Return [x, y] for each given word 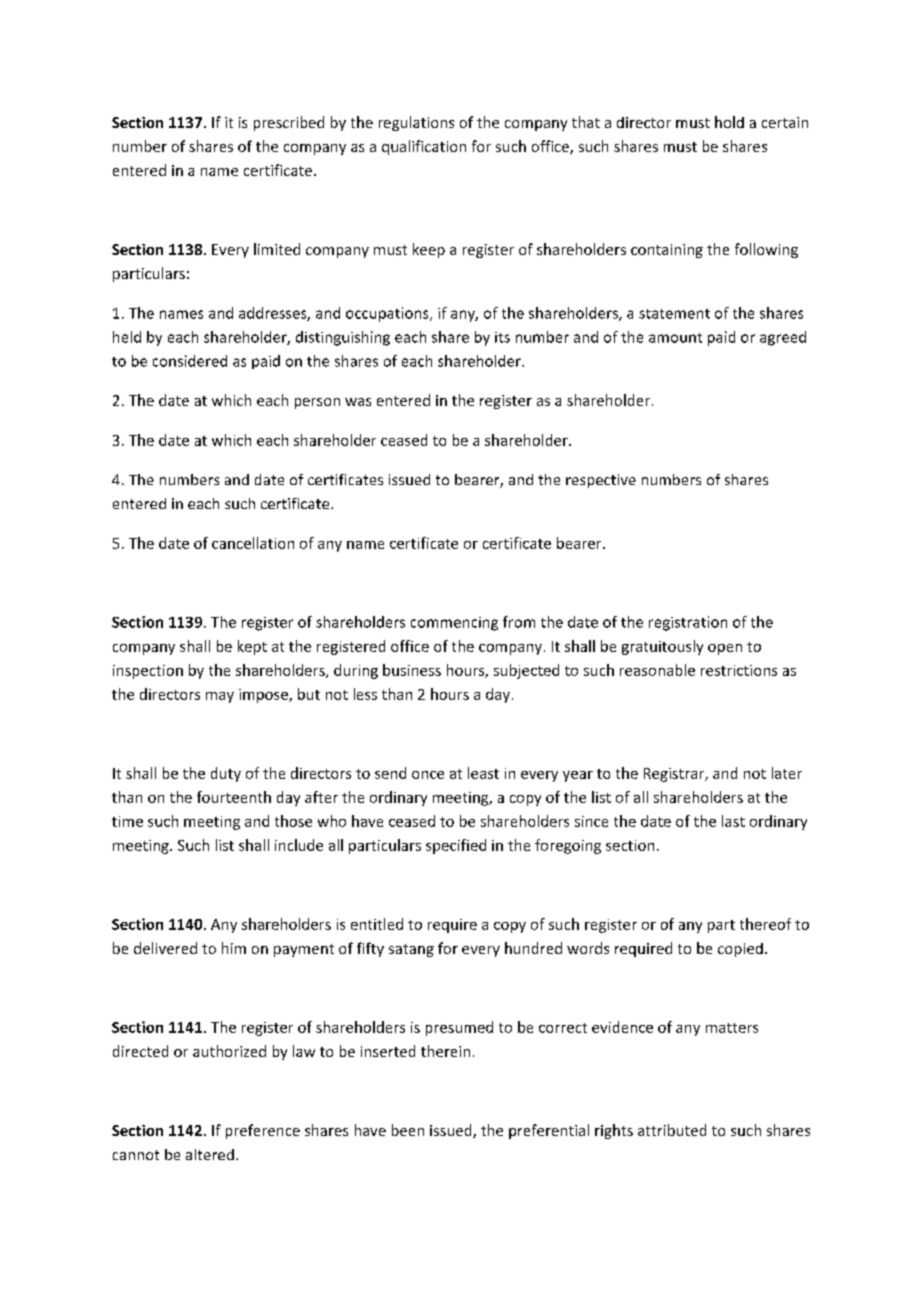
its [502, 337]
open [725, 649]
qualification [424, 147]
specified [456, 846]
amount [675, 338]
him [234, 948]
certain [785, 122]
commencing [454, 624]
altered [210, 1154]
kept [252, 647]
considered [190, 361]
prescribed [289, 123]
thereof [765, 924]
